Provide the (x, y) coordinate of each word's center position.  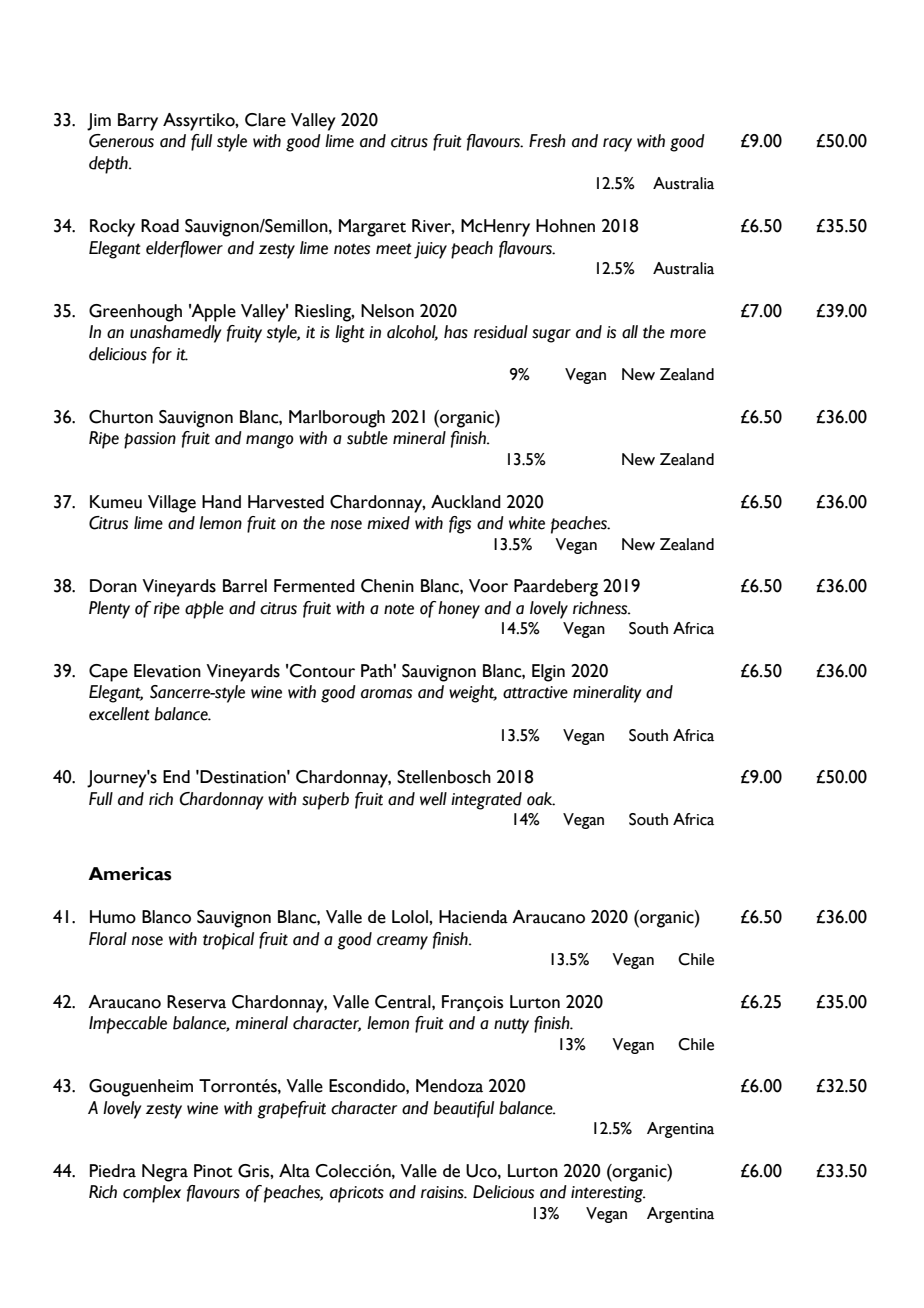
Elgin (548, 673)
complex (152, 1194)
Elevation (167, 671)
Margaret (372, 228)
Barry (138, 122)
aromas (386, 694)
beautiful (464, 1109)
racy (617, 145)
